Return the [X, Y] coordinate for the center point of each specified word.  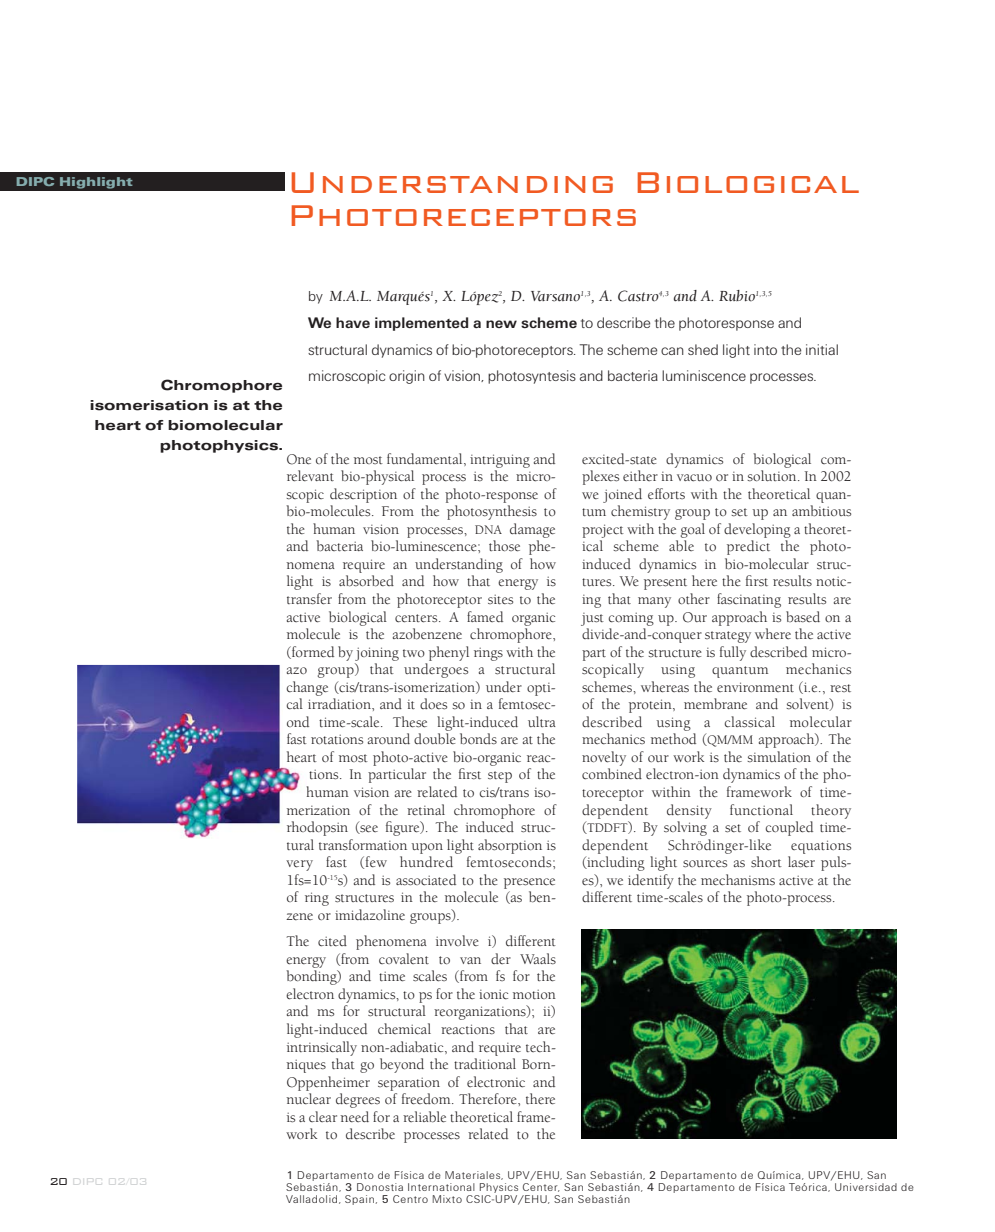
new [501, 324]
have [353, 322]
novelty [604, 758]
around [389, 738]
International [441, 1187]
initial [822, 349]
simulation [779, 757]
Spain [359, 1200]
